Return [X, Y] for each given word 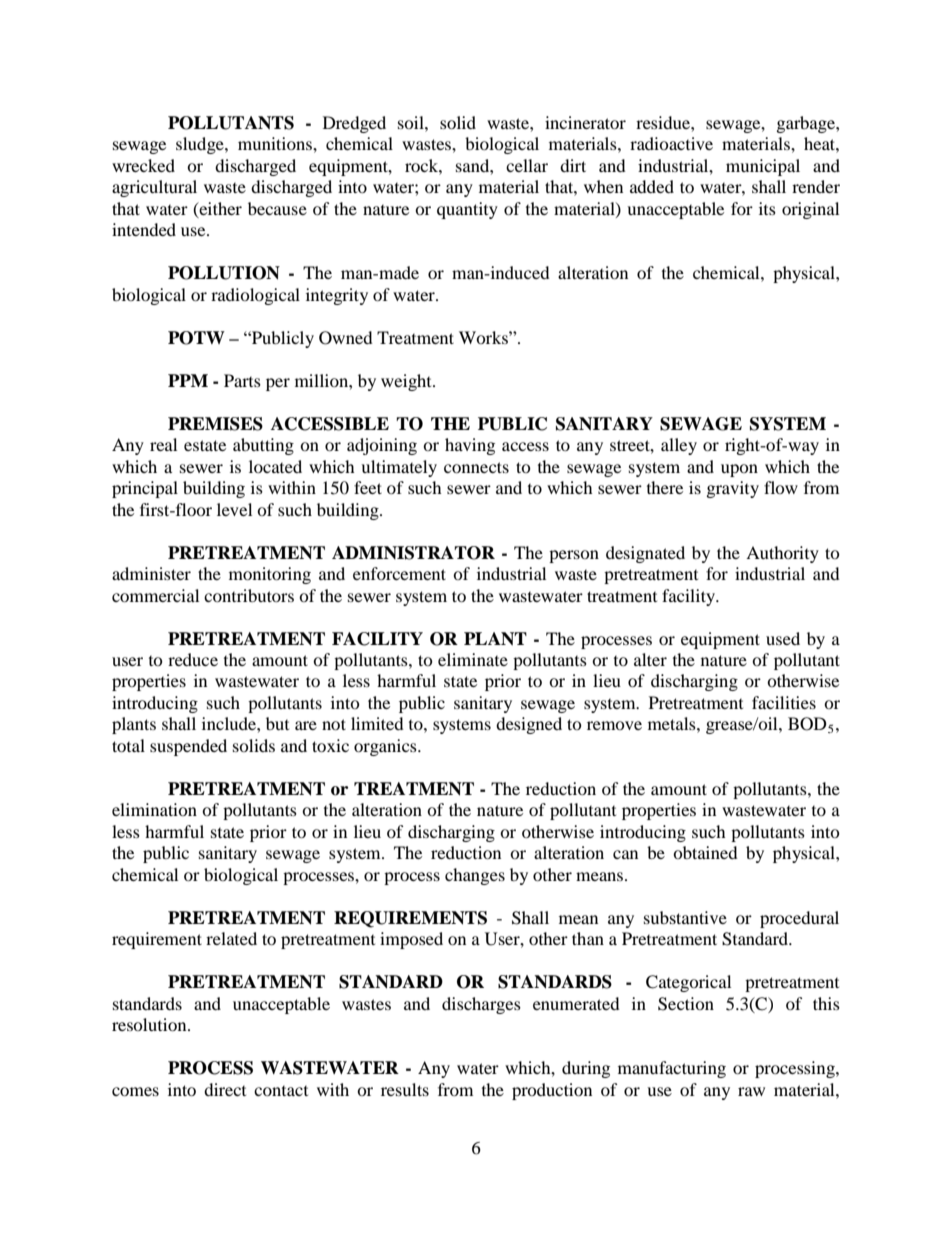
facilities [784, 702]
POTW [196, 338]
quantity [467, 210]
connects [476, 467]
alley [679, 446]
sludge [201, 145]
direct [225, 1089]
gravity [733, 489]
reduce [193, 659]
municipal [763, 167]
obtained [705, 852]
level [234, 509]
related [231, 938]
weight [407, 382]
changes [475, 876]
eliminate [473, 659]
